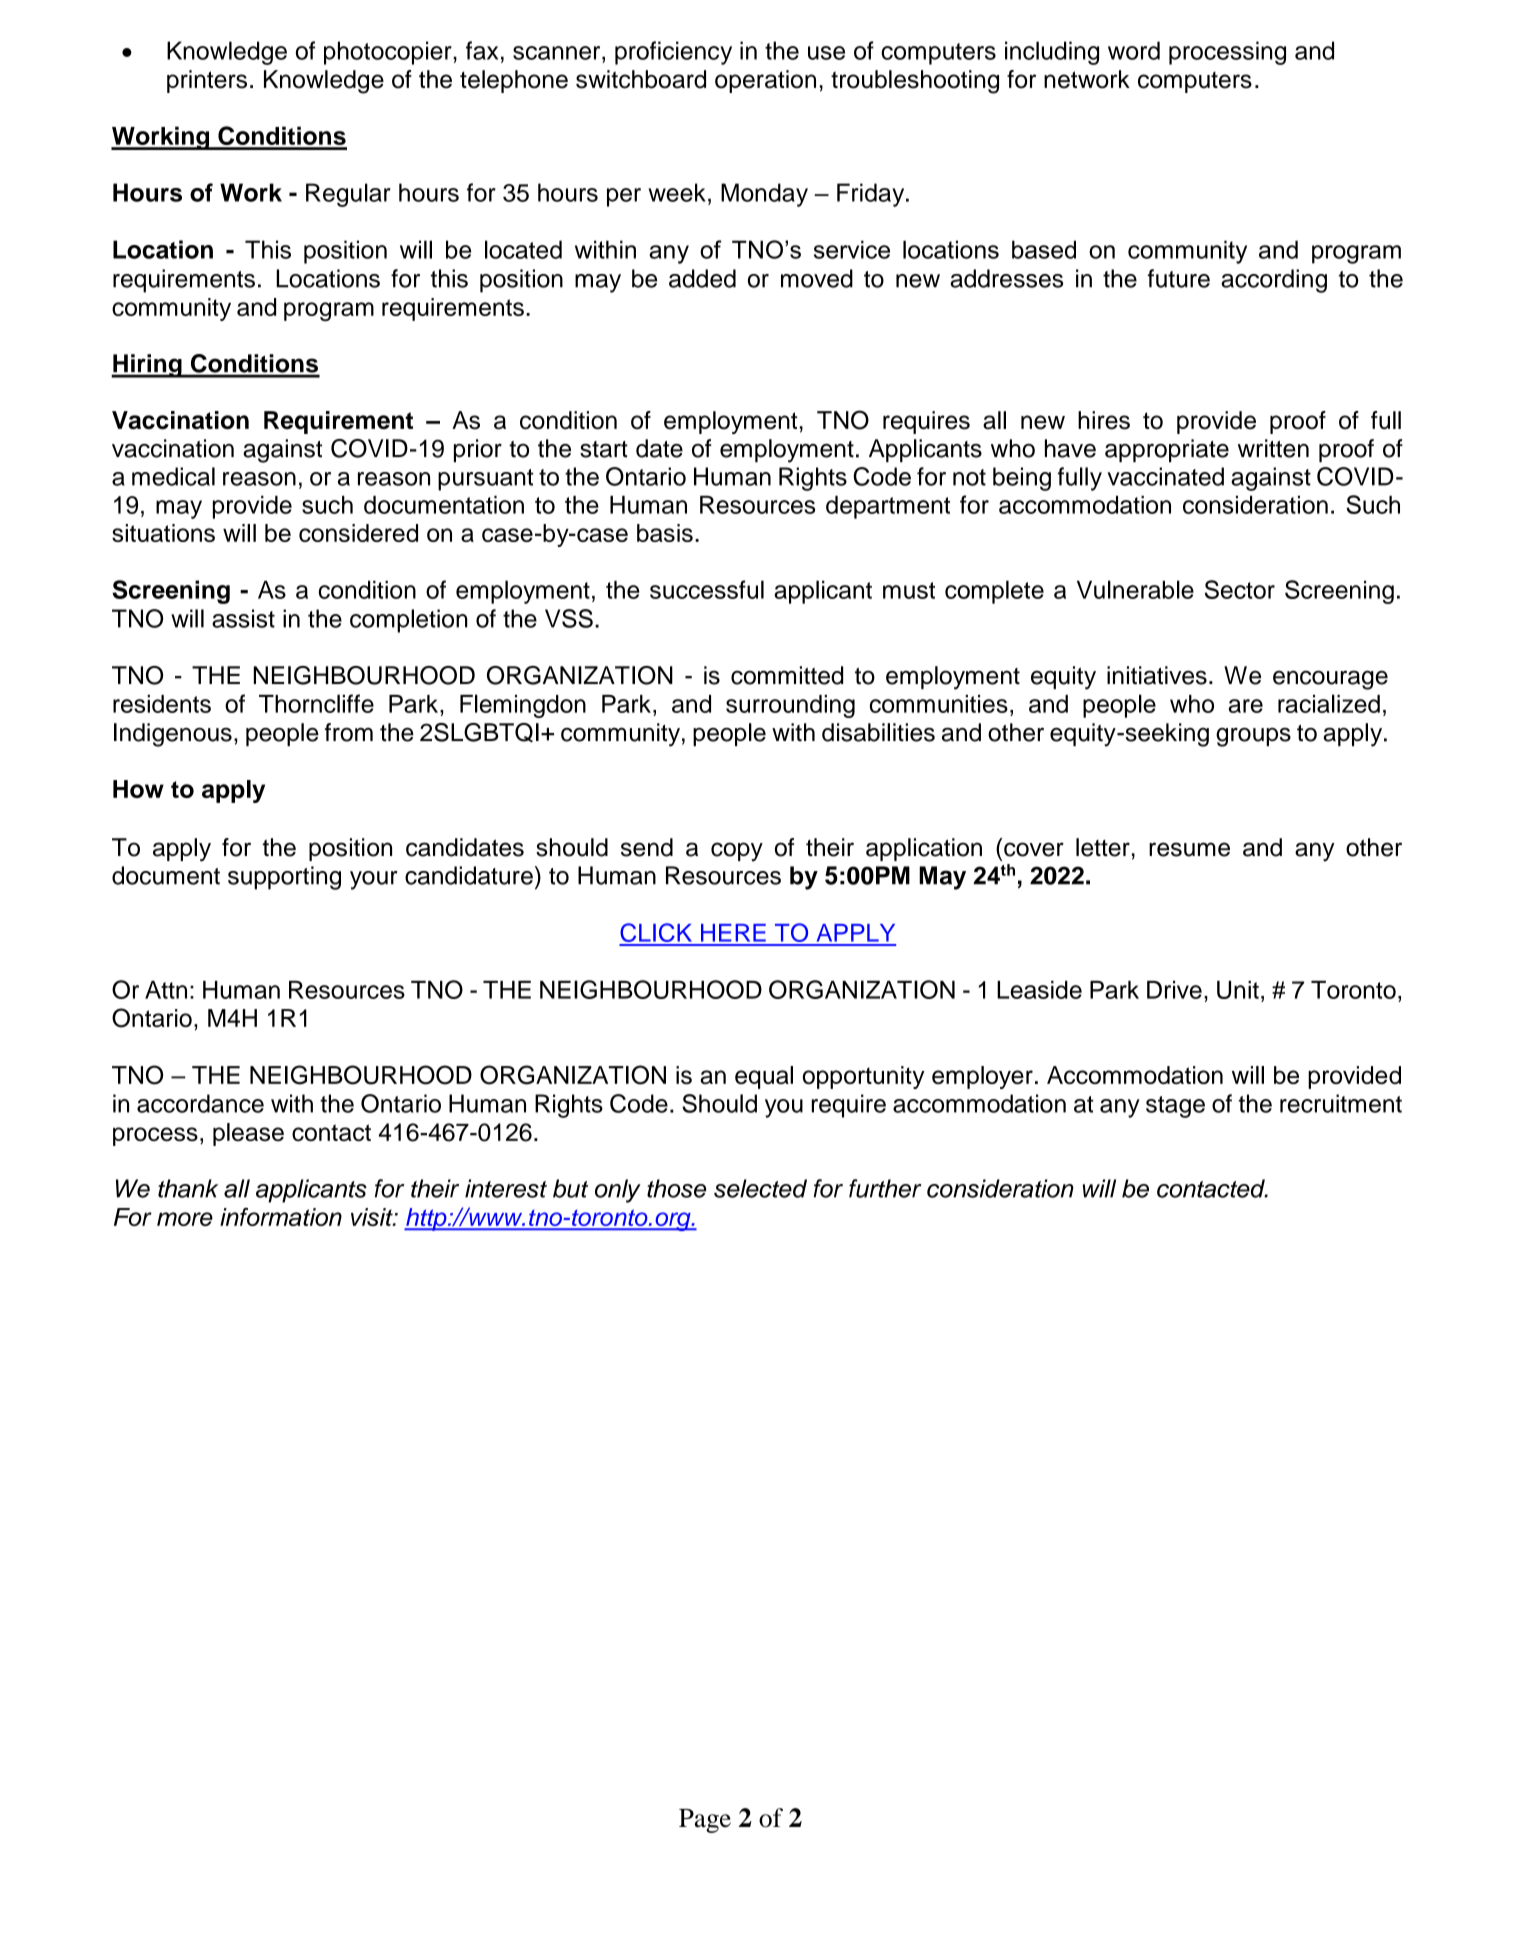 The height and width of the document is (1960, 1515). I want to click on stage, so click(1175, 1107).
